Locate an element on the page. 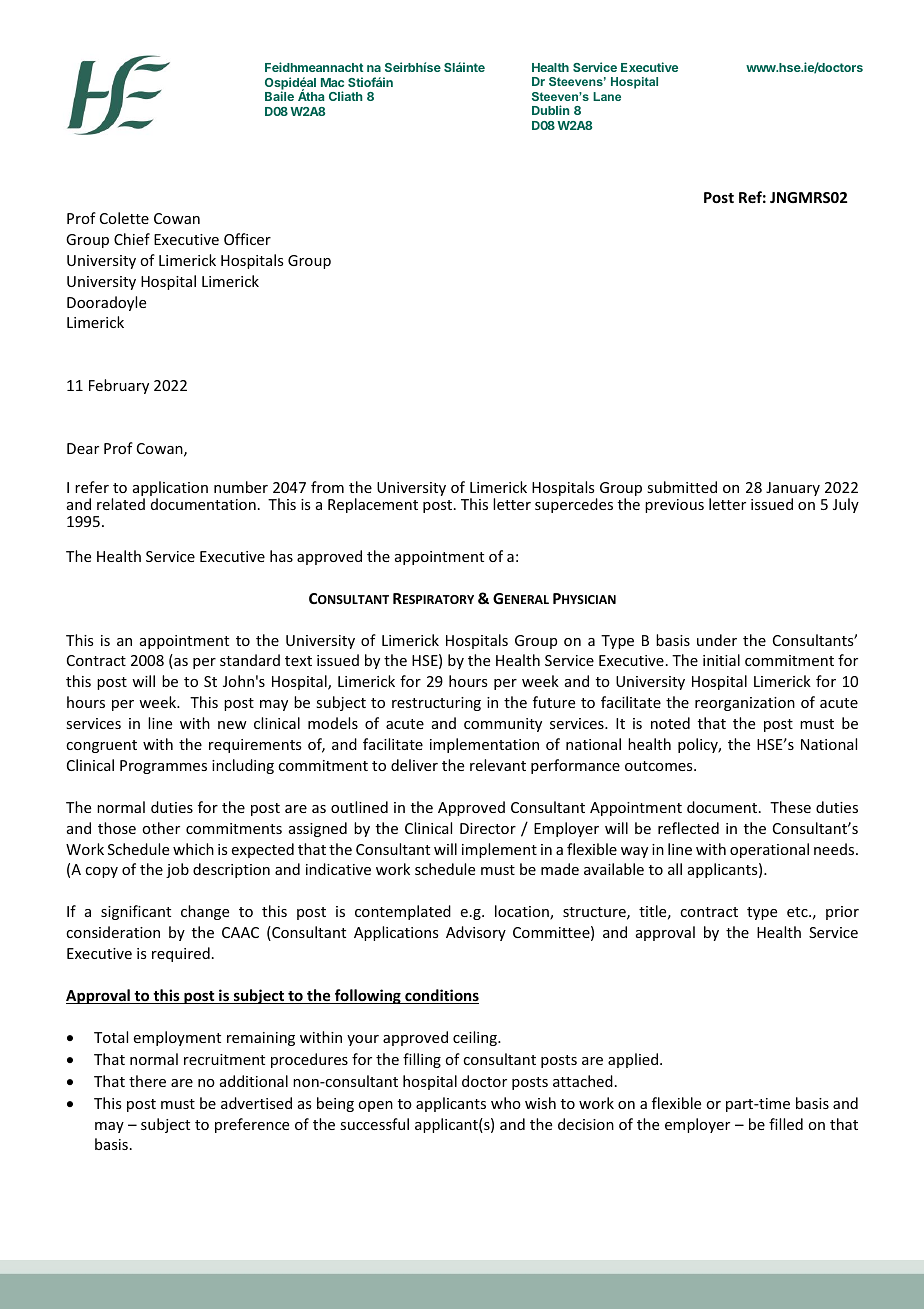  Dear is located at coordinates (83, 448).
